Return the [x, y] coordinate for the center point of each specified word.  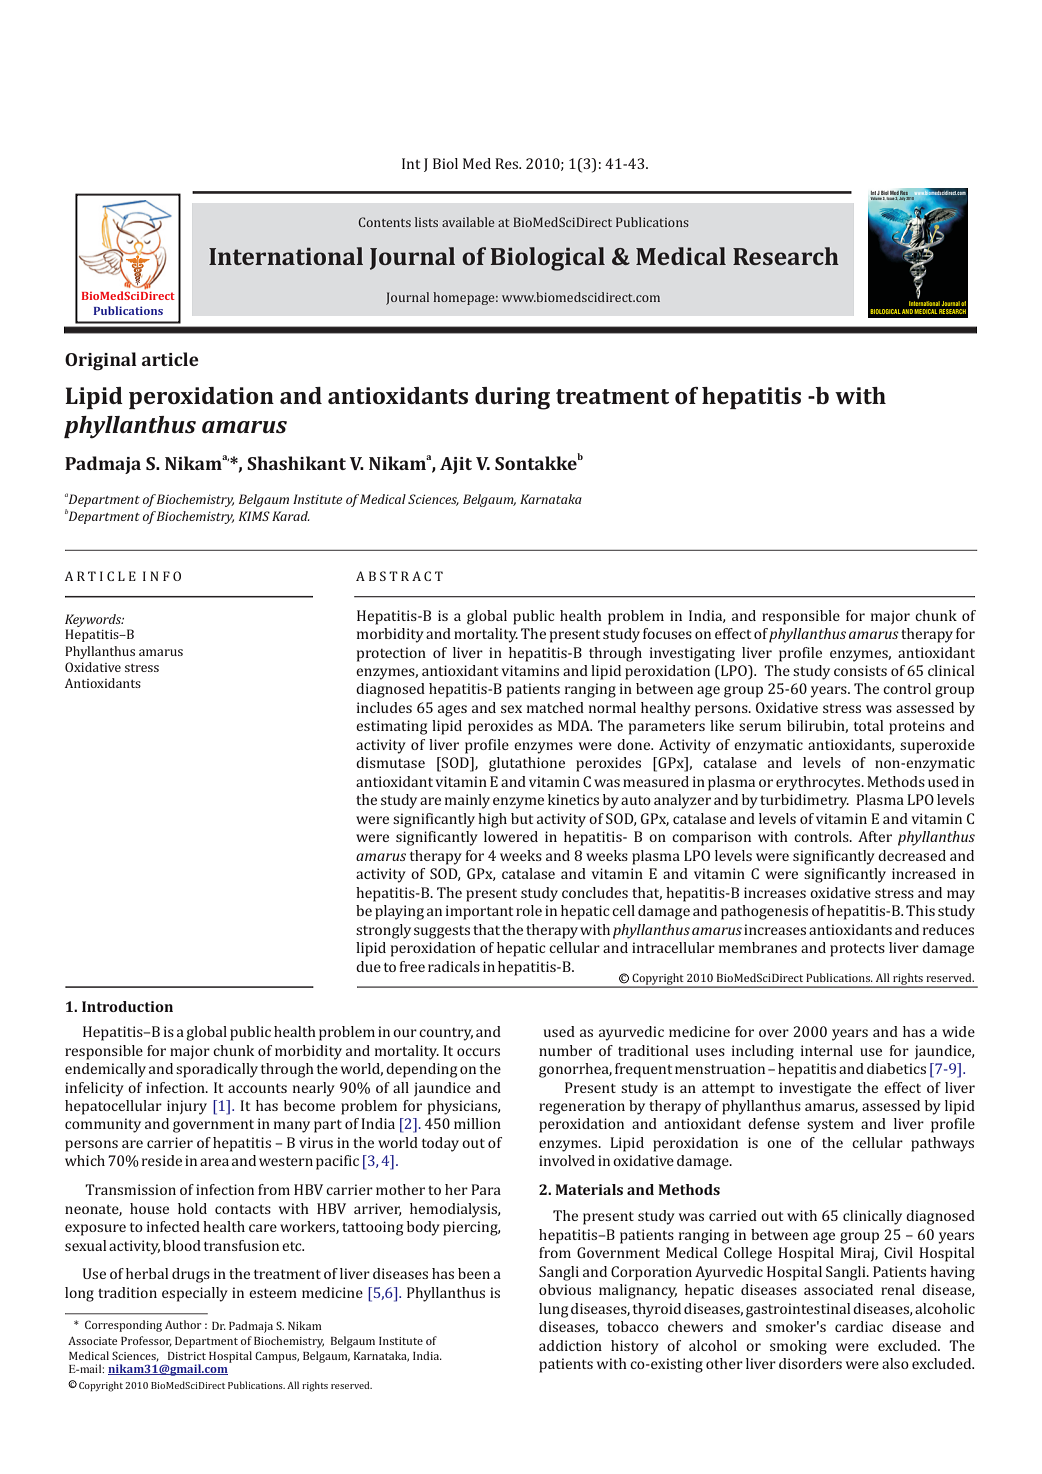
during [512, 398]
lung [553, 1310]
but [522, 818]
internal [827, 1050]
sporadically [217, 1070]
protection [391, 654]
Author [183, 1324]
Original [101, 361]
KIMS [254, 516]
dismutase [390, 762]
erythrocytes [819, 783]
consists [860, 670]
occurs [478, 1052]
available [468, 222]
